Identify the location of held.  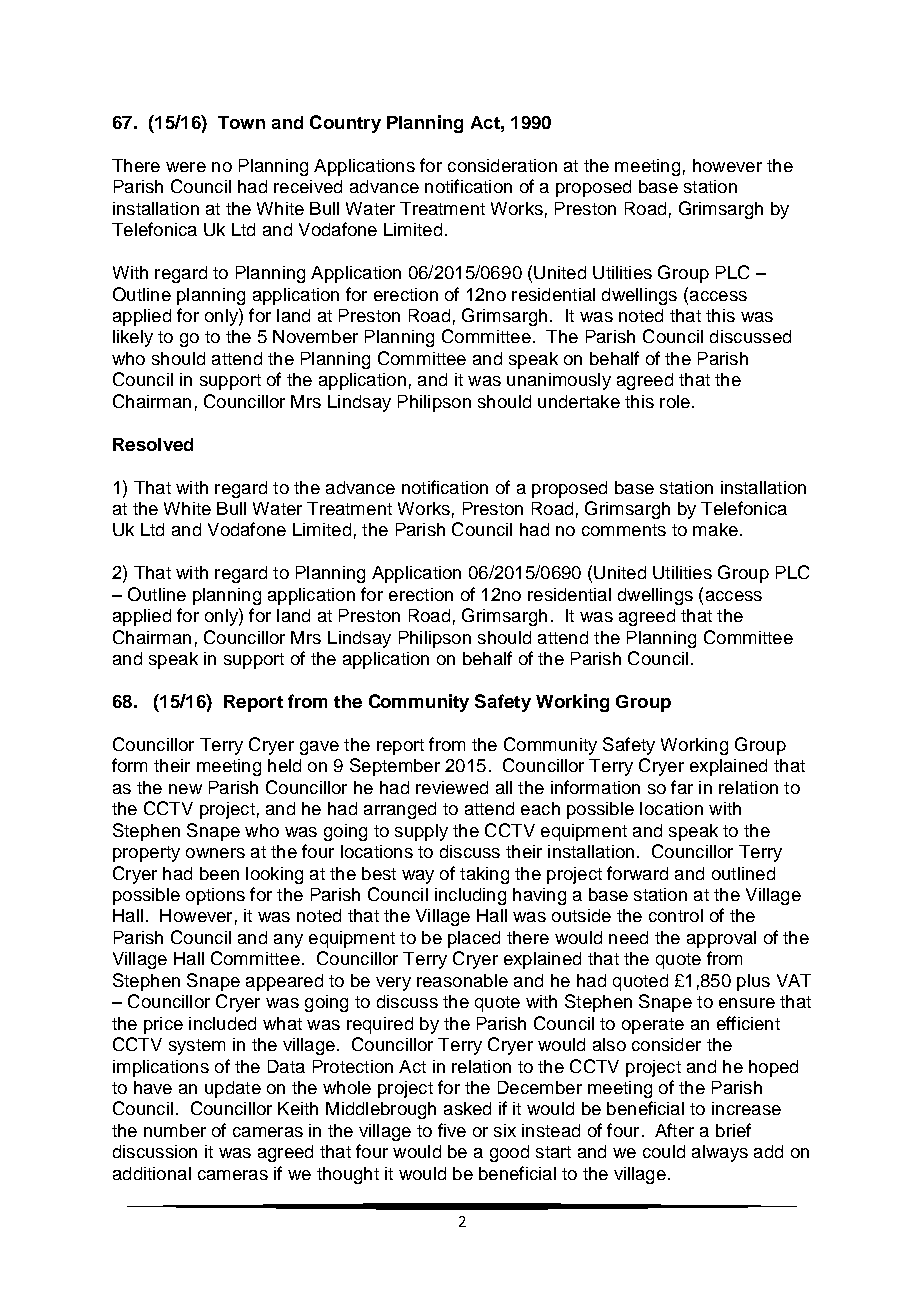
(284, 765).
